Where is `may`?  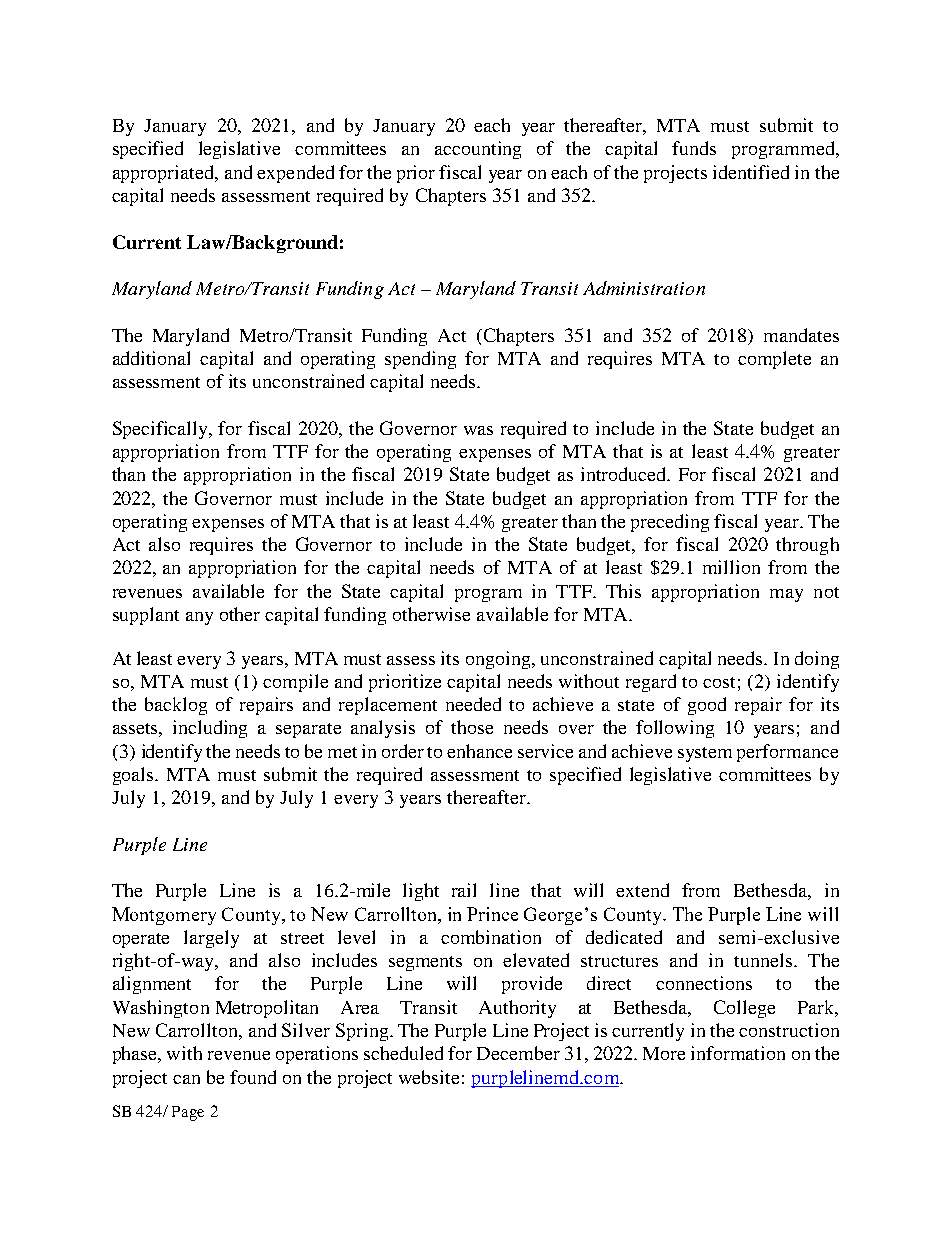 may is located at coordinates (786, 595).
